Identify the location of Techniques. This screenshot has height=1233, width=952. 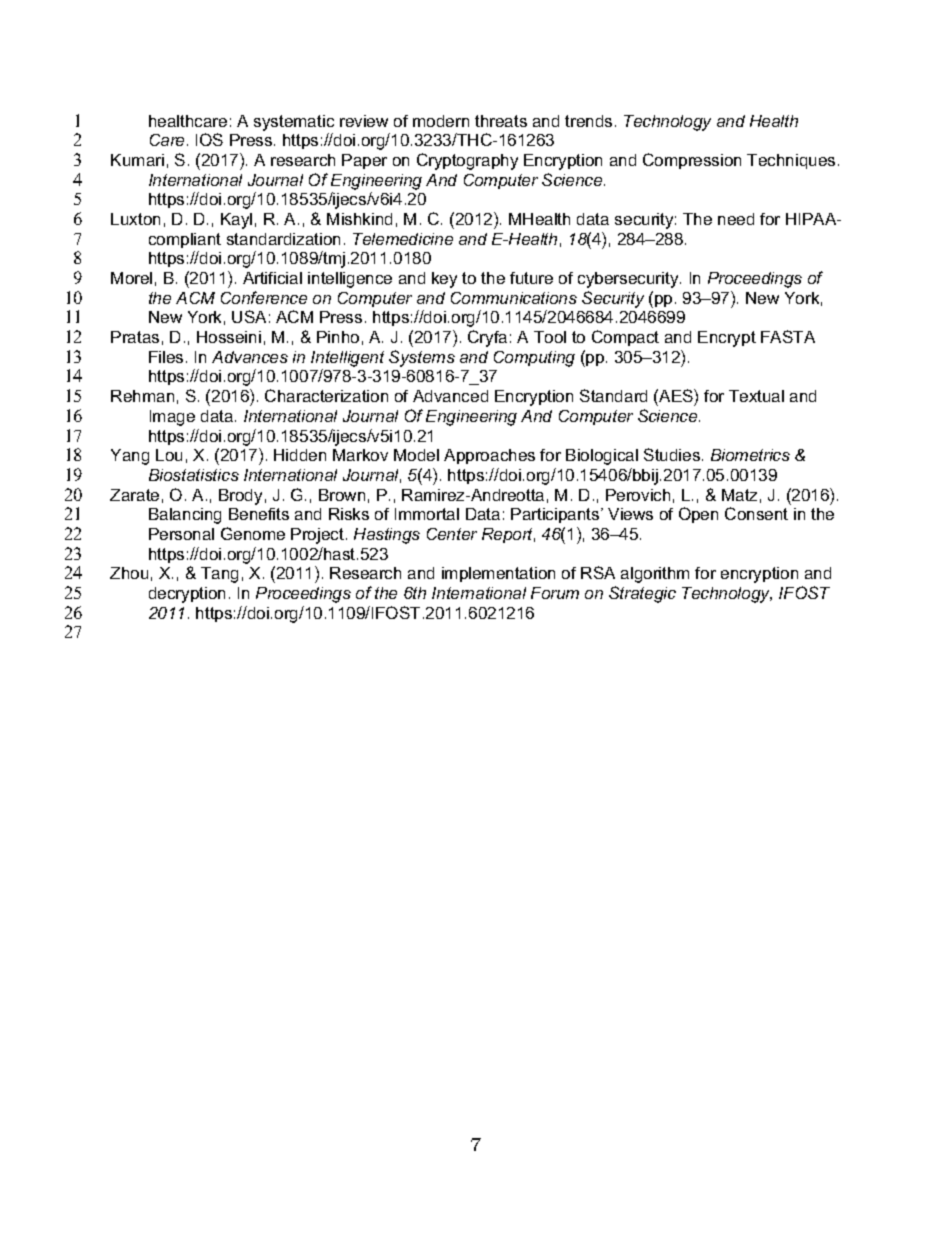
(791, 161).
